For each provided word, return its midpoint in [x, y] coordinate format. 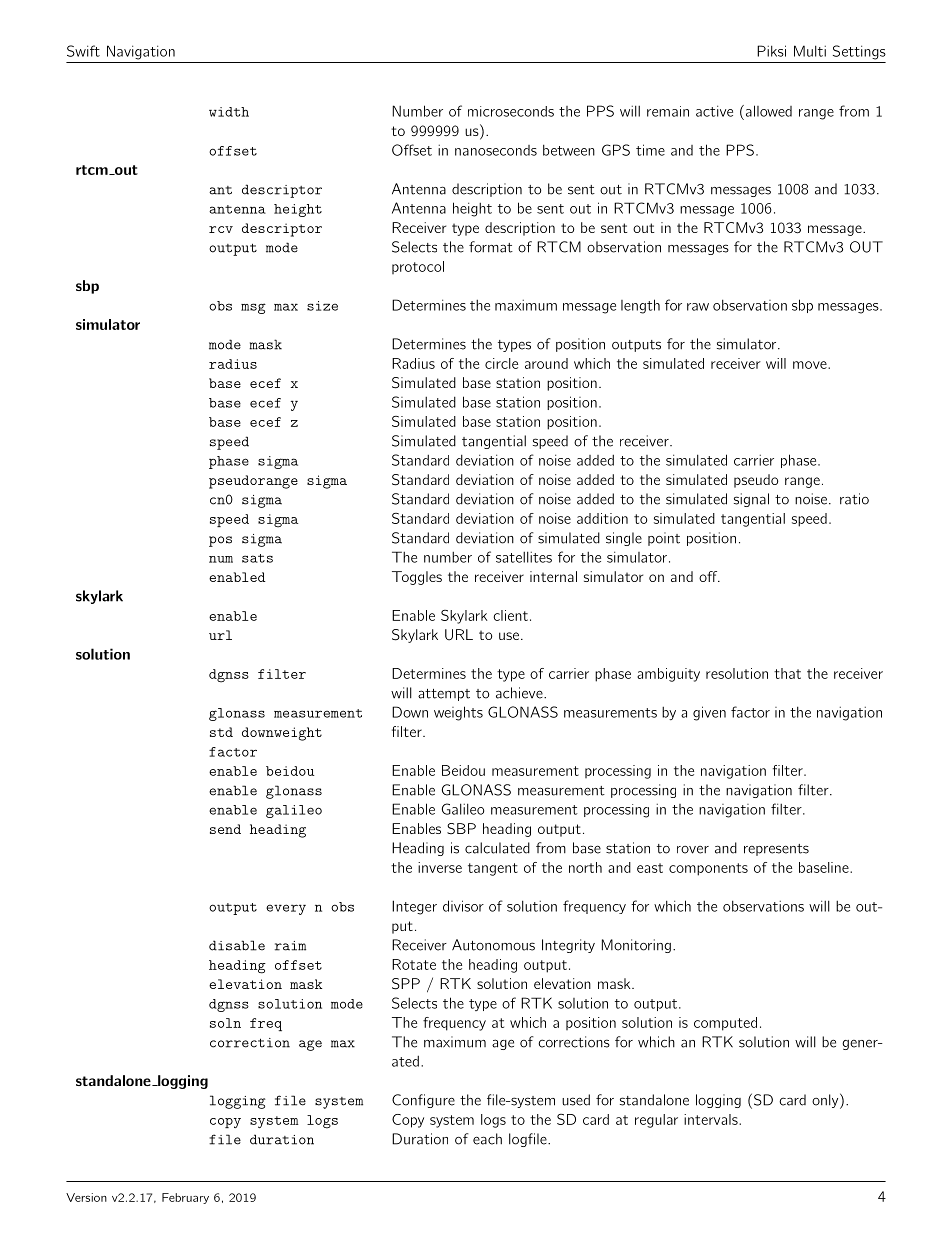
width [229, 112]
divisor [463, 906]
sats [257, 558]
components [708, 869]
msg [253, 308]
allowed [767, 111]
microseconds [511, 111]
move [811, 365]
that [787, 673]
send [225, 829]
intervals [712, 1119]
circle [501, 363]
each [487, 1139]
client [510, 615]
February [185, 1198]
